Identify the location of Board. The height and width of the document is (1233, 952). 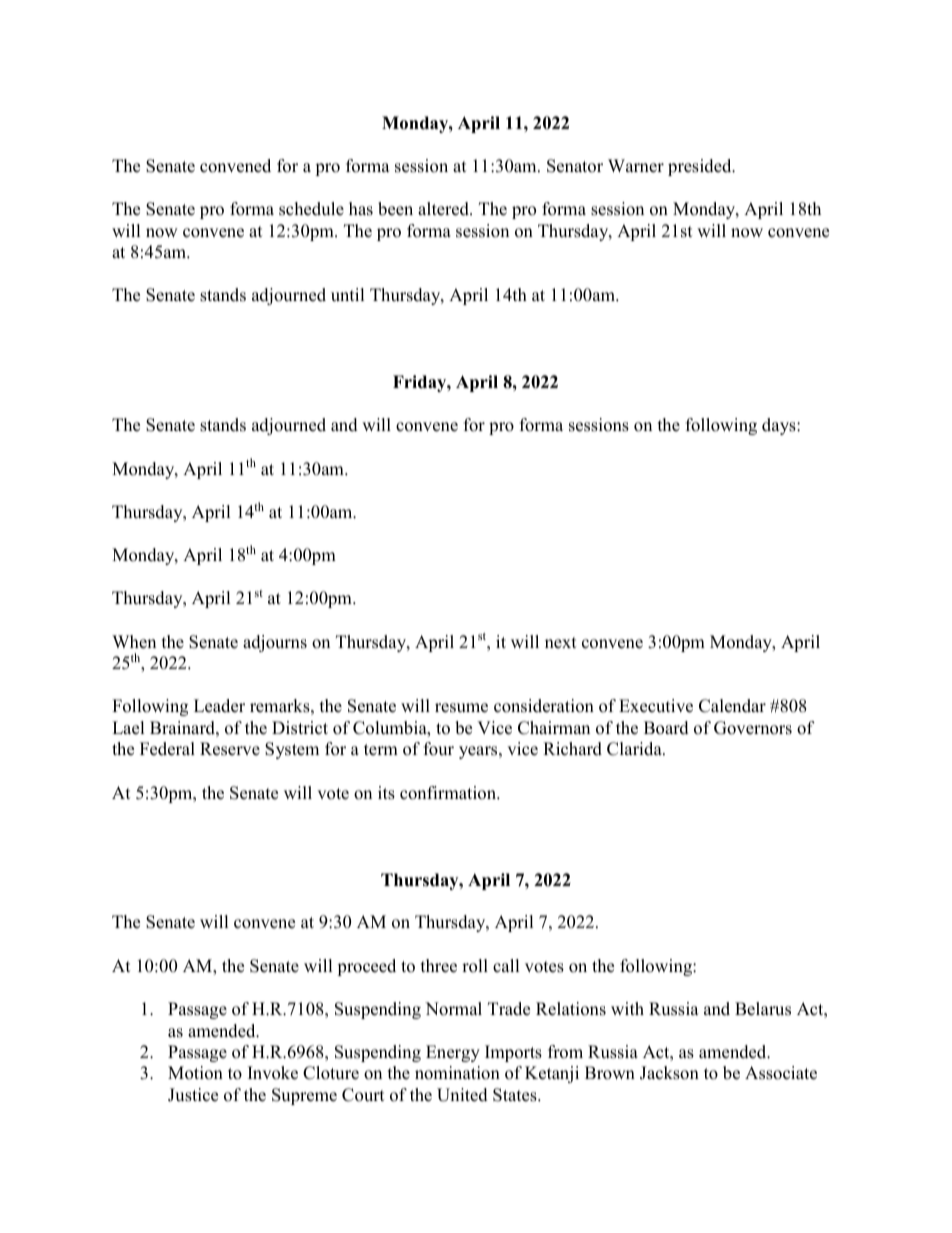
(666, 728).
